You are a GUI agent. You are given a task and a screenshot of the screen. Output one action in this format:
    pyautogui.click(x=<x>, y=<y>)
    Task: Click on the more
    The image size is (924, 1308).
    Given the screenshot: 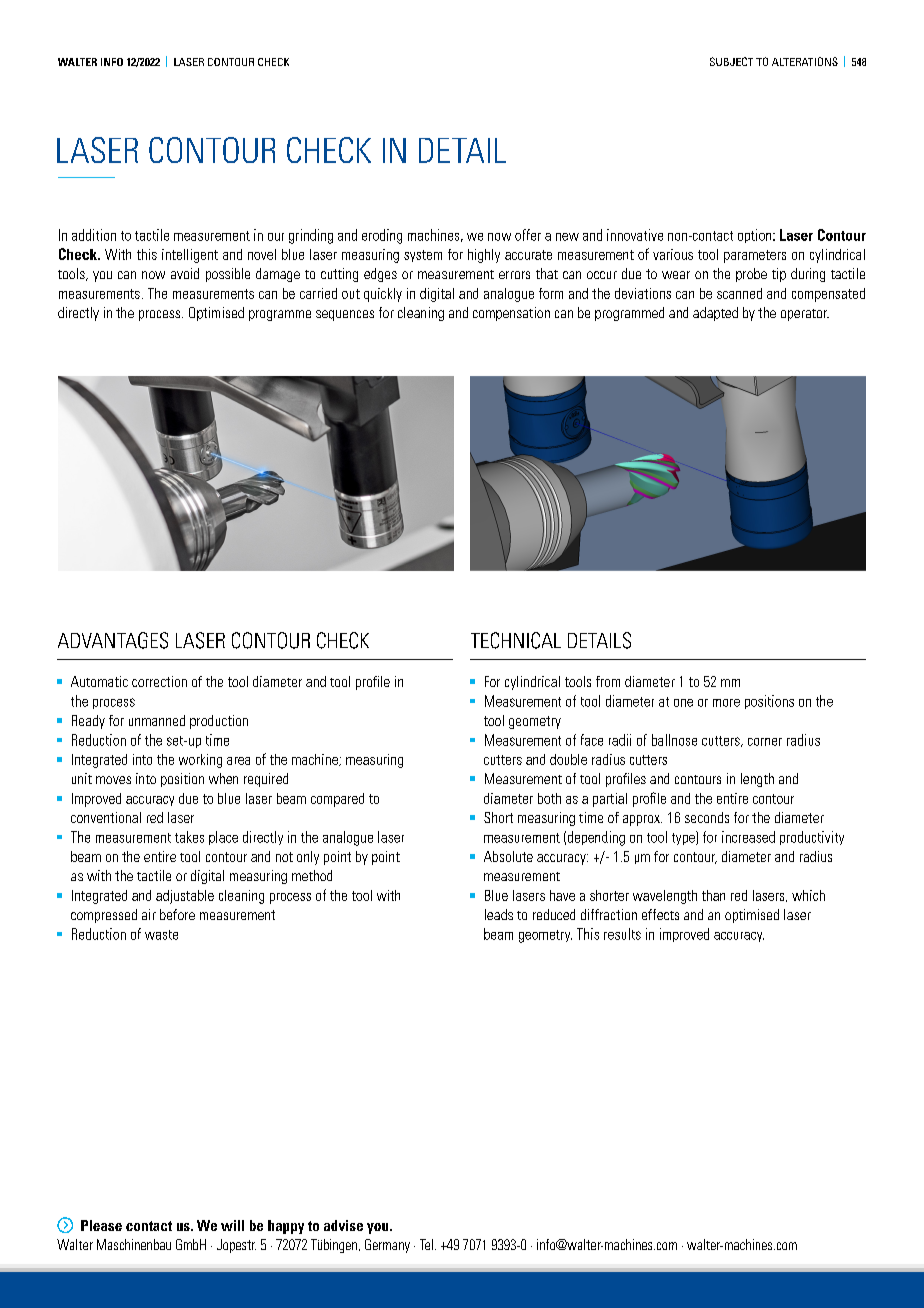 What is the action you would take?
    pyautogui.click(x=726, y=703)
